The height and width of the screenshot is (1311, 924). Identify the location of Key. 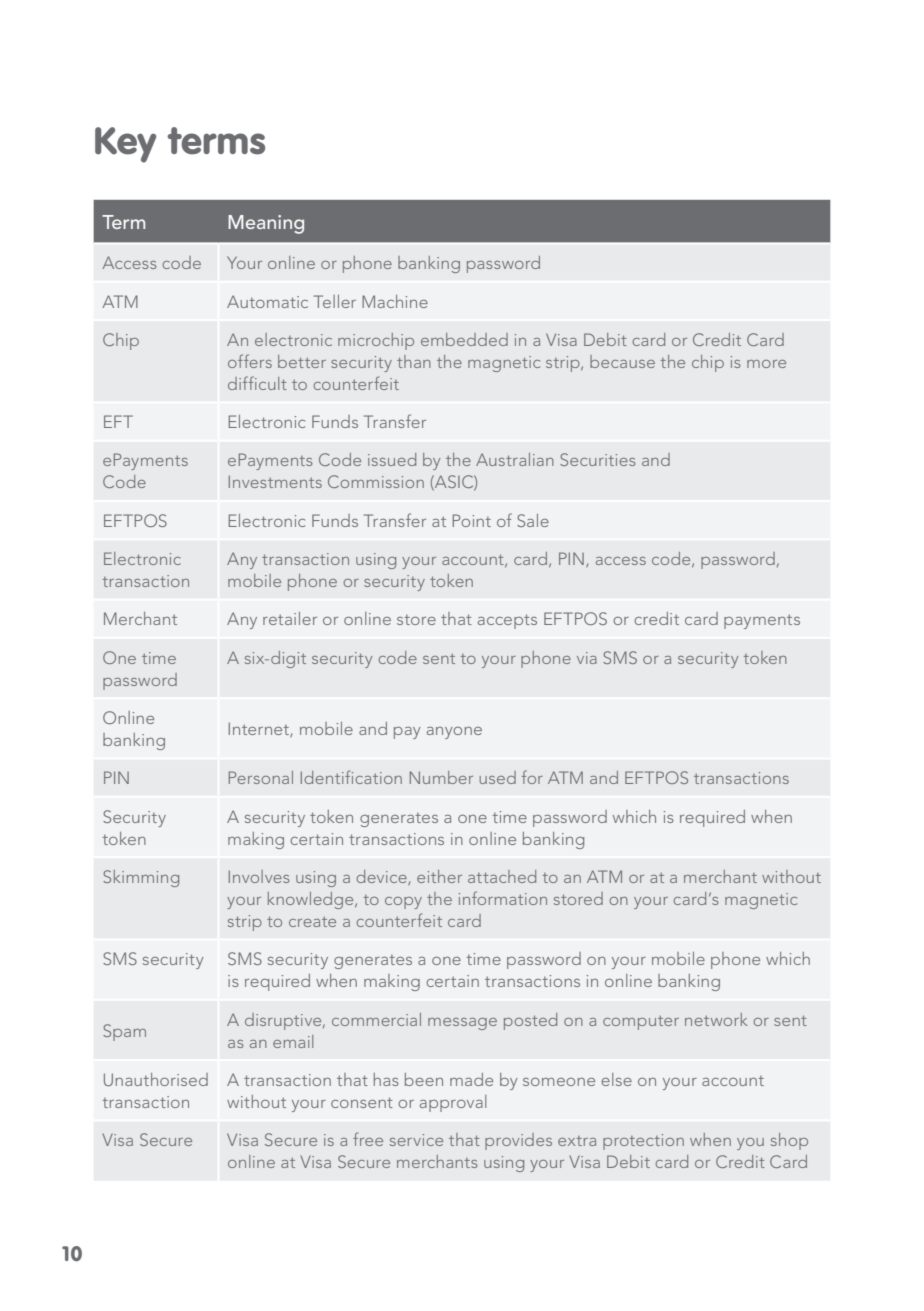
(125, 145).
